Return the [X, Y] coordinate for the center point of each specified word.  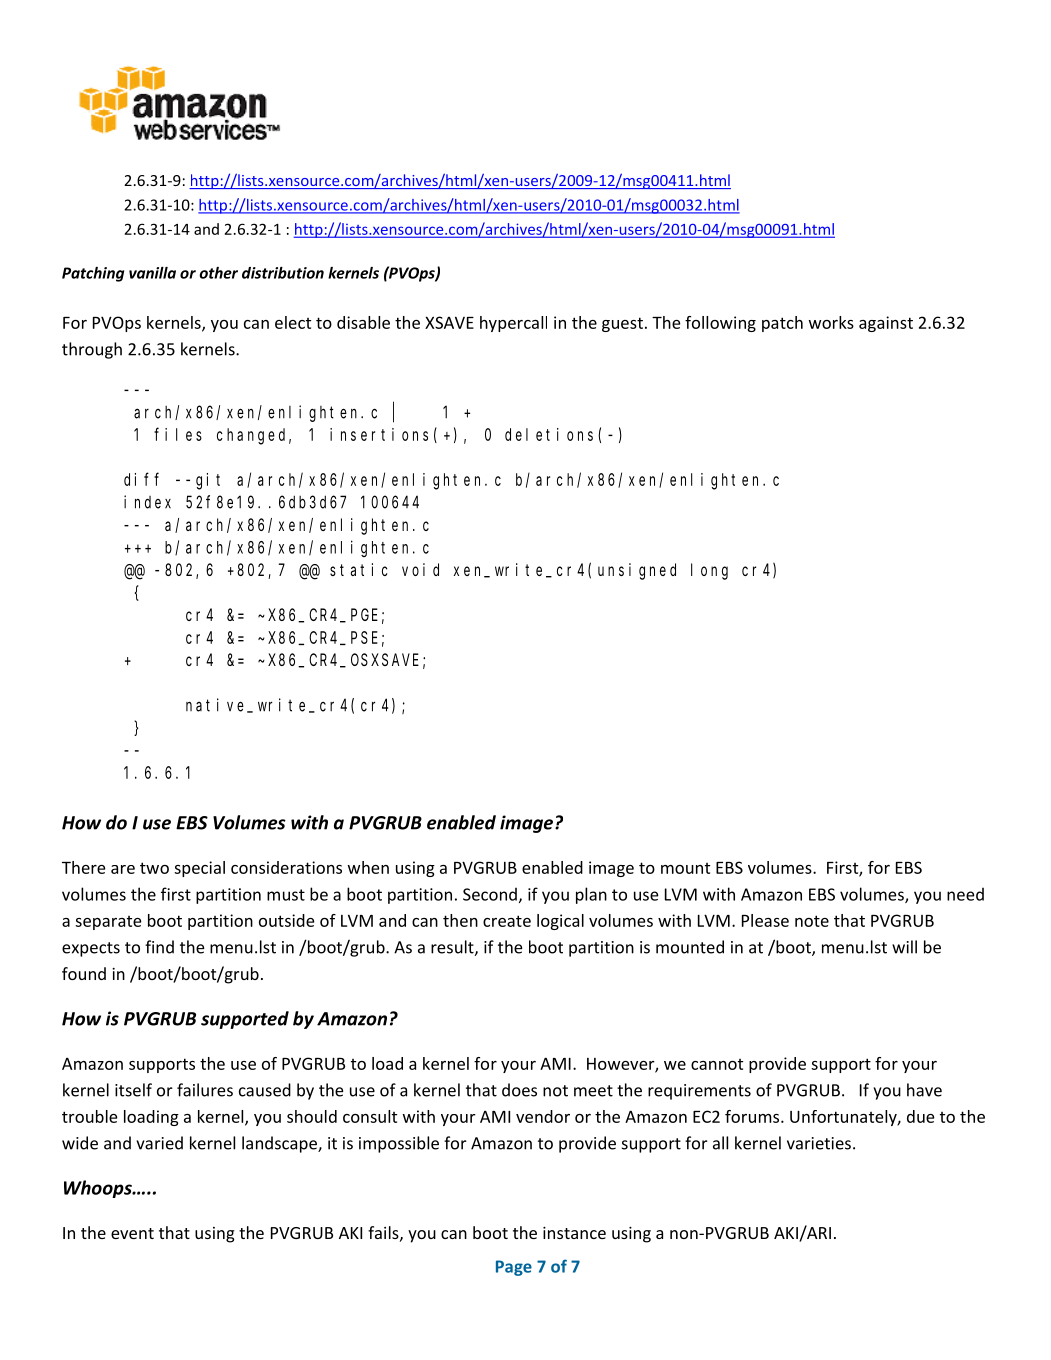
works [831, 322]
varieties [819, 1143]
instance [574, 1233]
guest [622, 324]
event [132, 1233]
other [218, 273]
